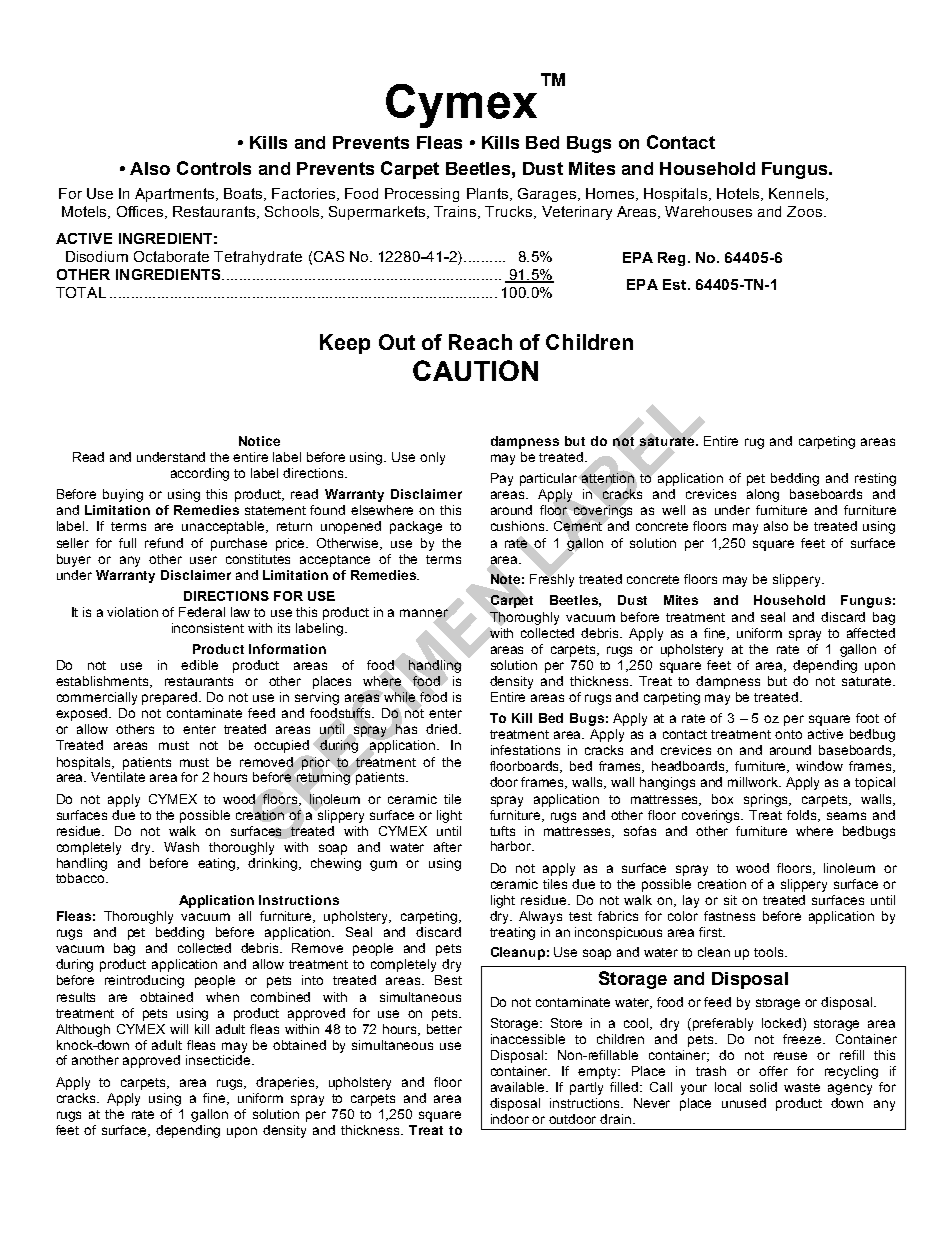 This screenshot has width=952, height=1233. Describe the element at coordinates (176, 195) in the screenshot. I see `Apartments` at that location.
